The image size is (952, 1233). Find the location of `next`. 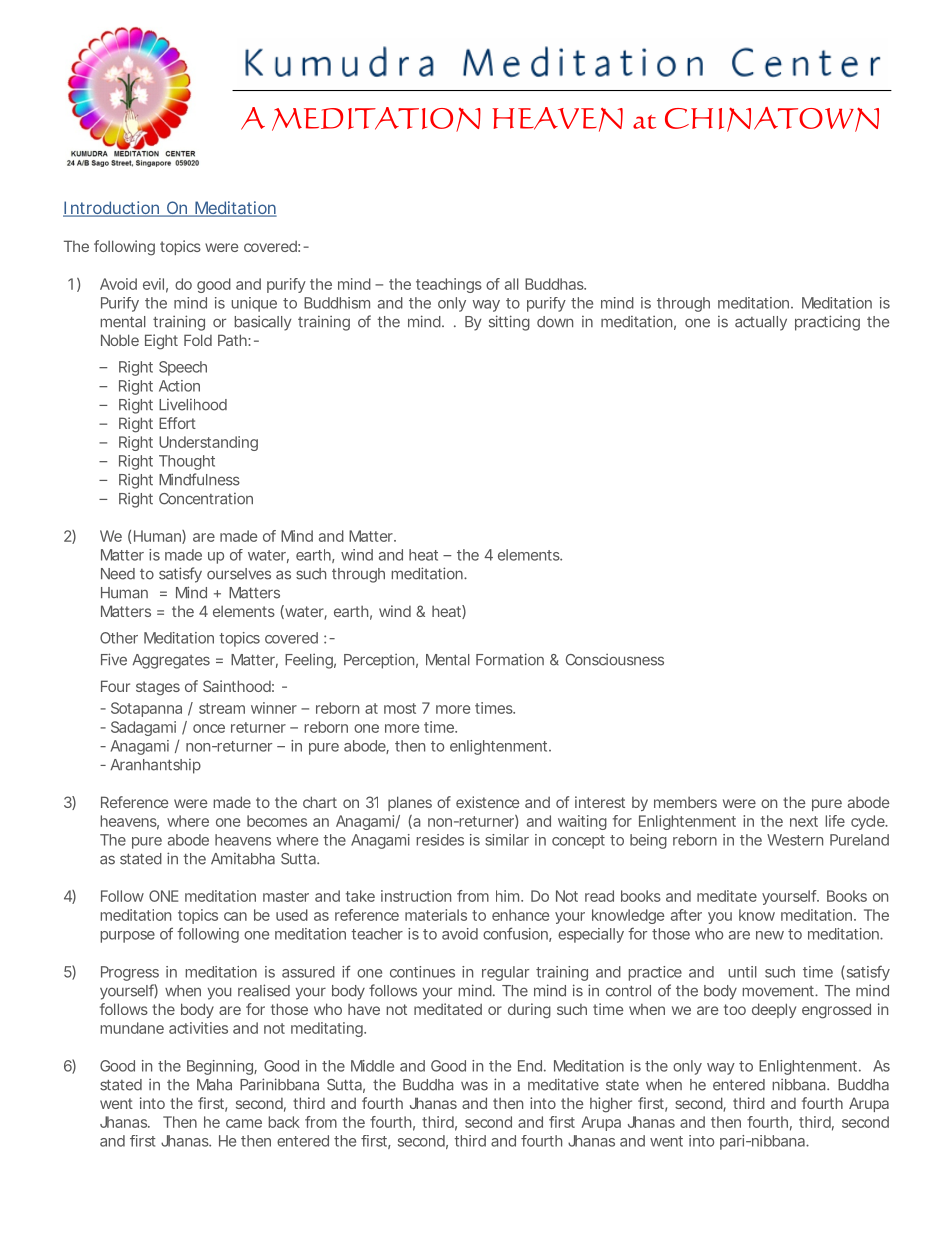

next is located at coordinates (804, 821).
